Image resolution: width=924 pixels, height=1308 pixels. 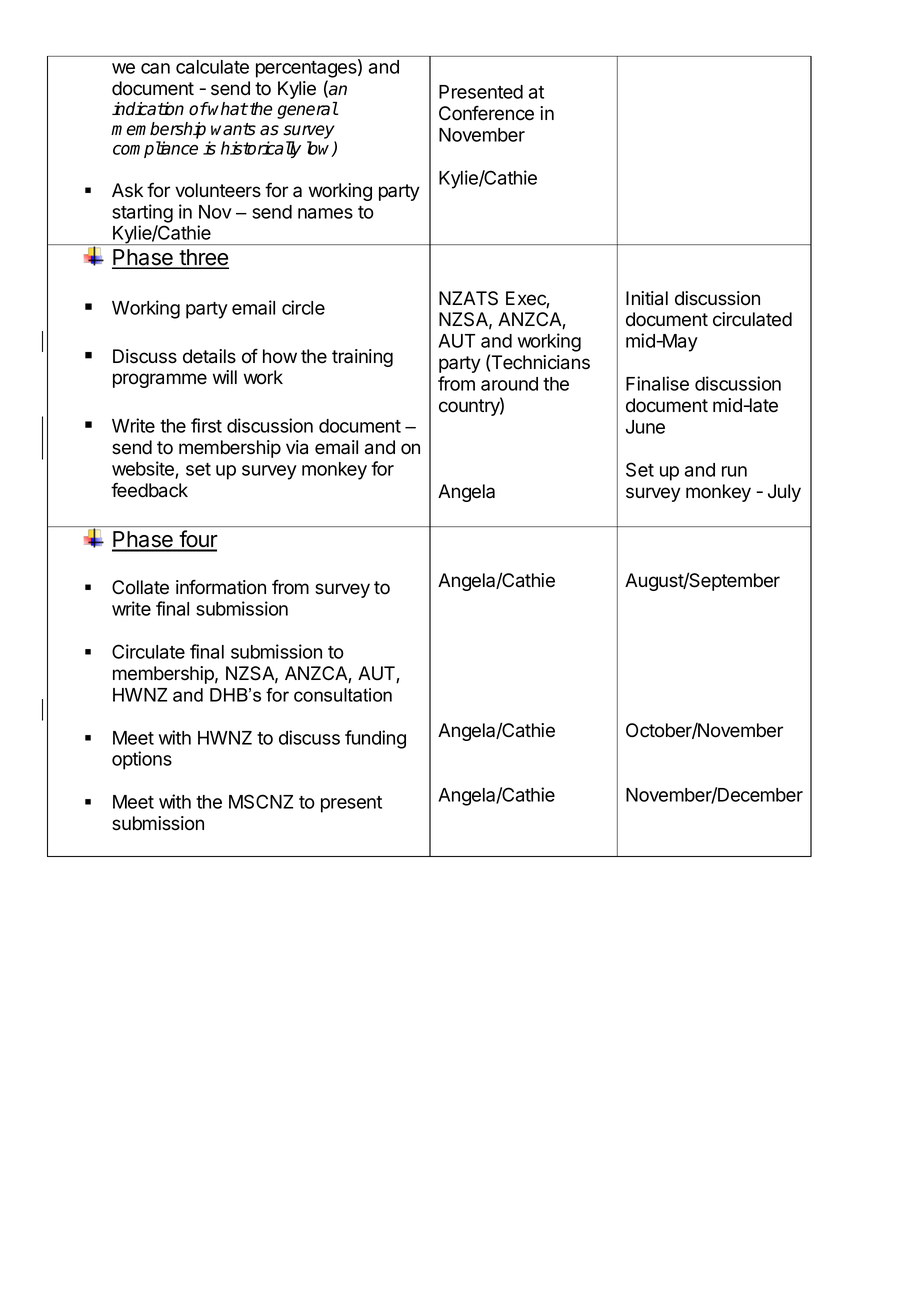 I want to click on three, so click(x=203, y=258).
